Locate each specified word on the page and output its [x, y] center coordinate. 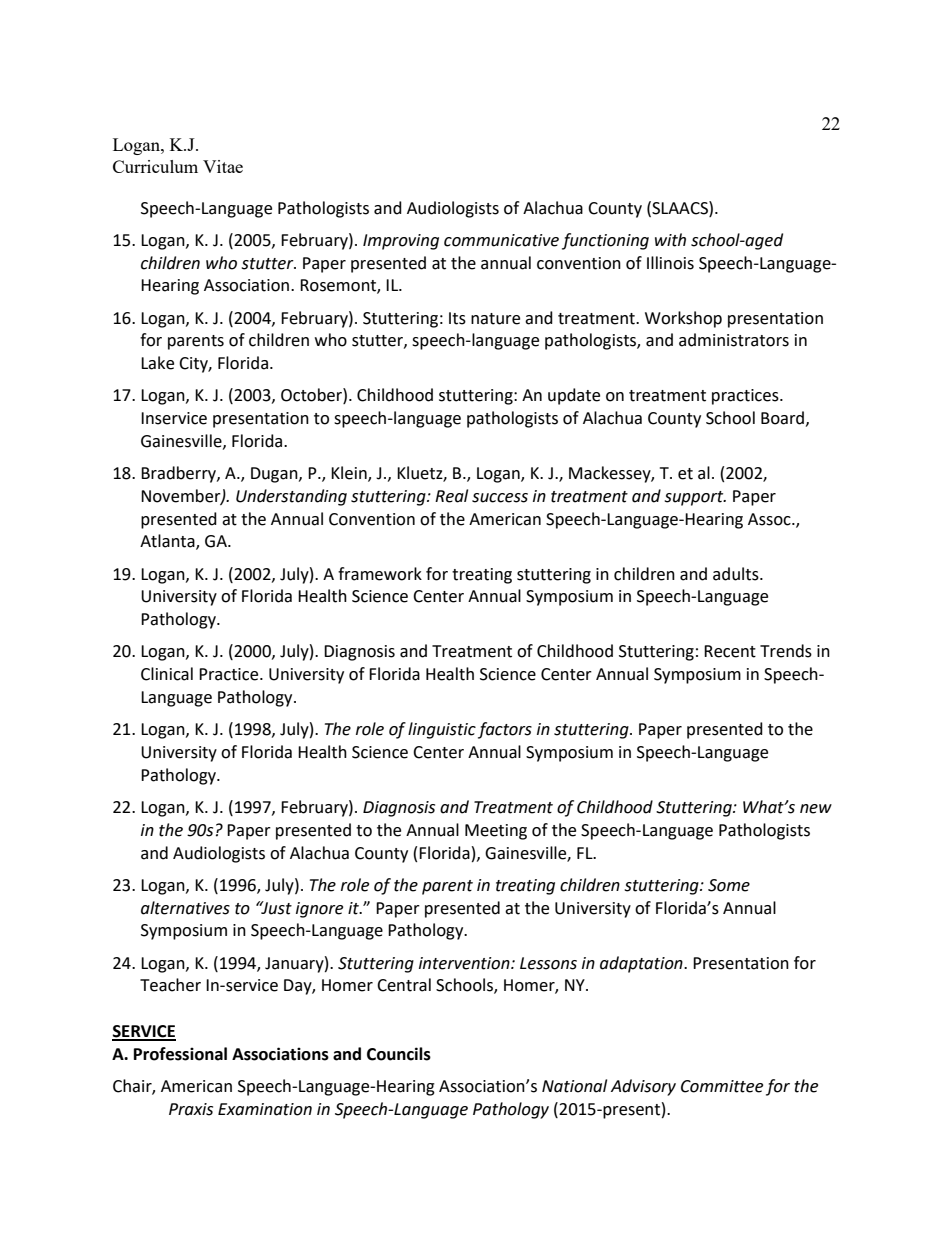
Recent [730, 651]
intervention [465, 963]
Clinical [167, 674]
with [670, 240]
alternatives [185, 908]
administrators [734, 340]
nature [495, 319]
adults [737, 574]
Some [729, 885]
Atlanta [168, 542]
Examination [265, 1109]
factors [505, 730]
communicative [501, 240]
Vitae [223, 166]
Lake [157, 363]
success [500, 498]
